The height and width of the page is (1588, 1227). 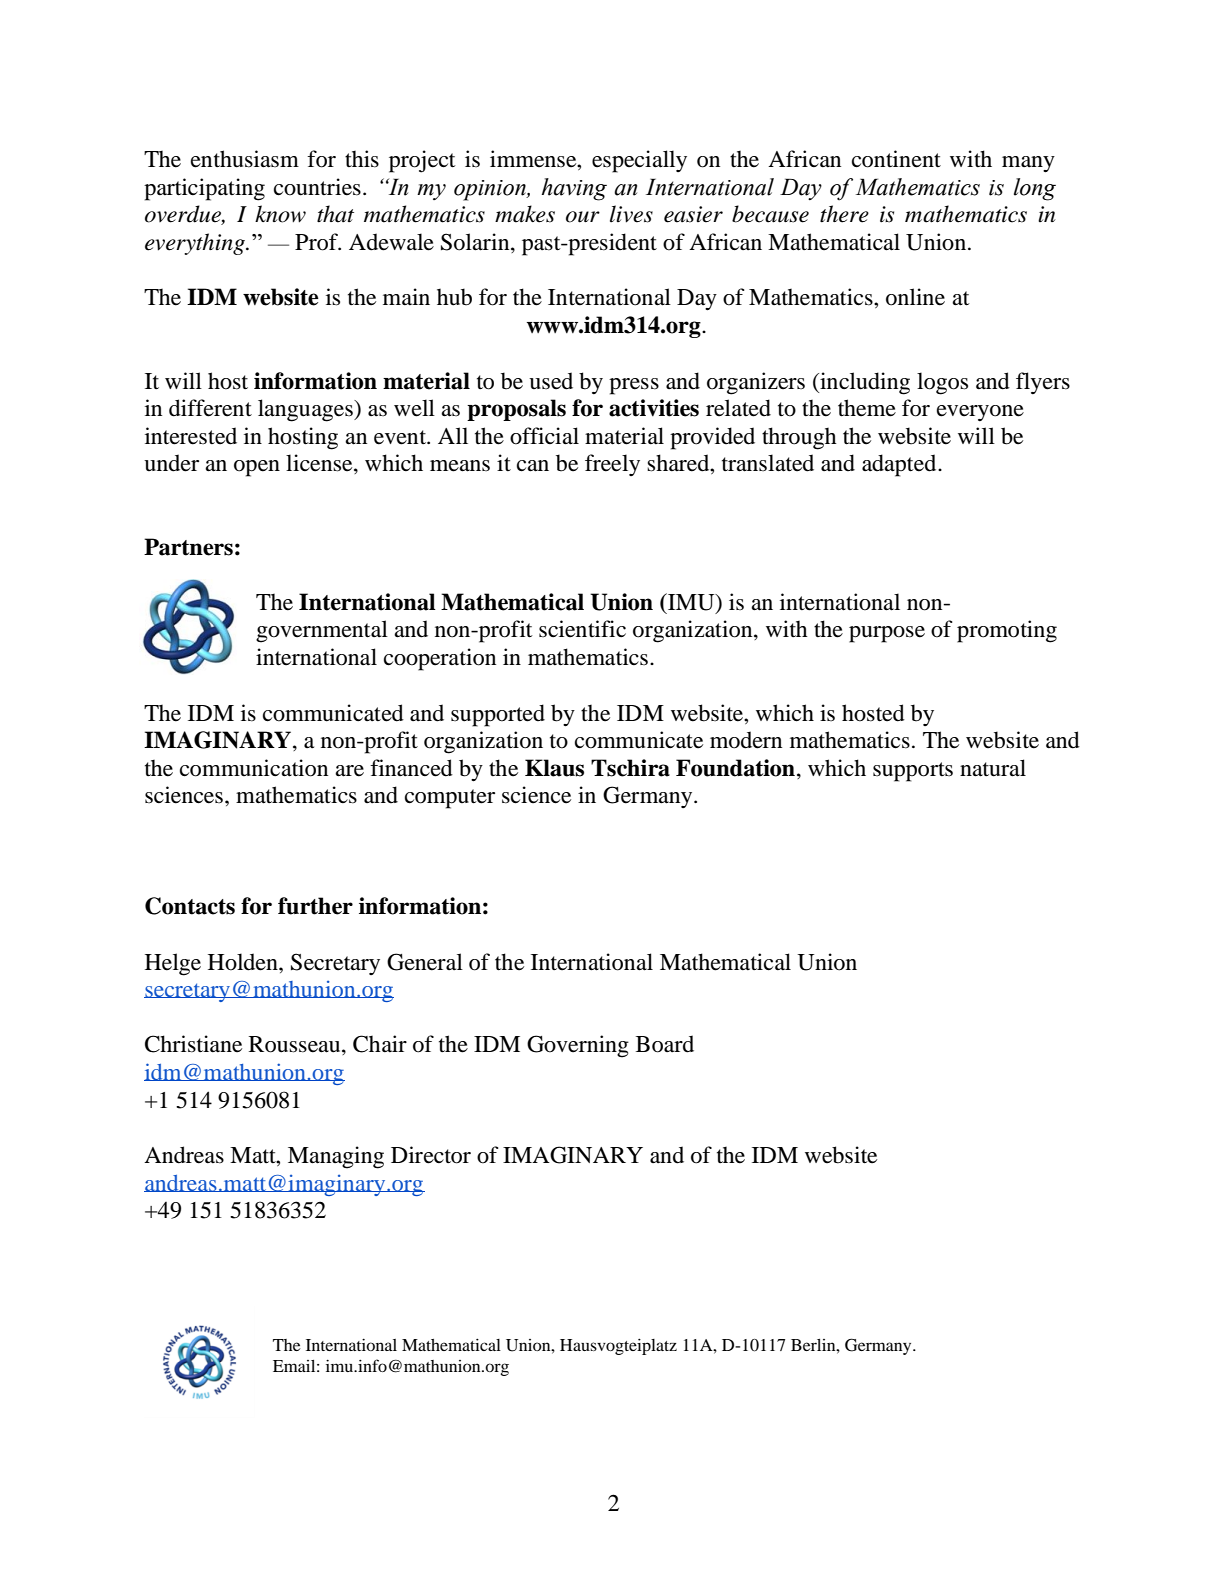 What do you see at coordinates (336, 1157) in the page?
I see `Managing` at bounding box center [336, 1157].
